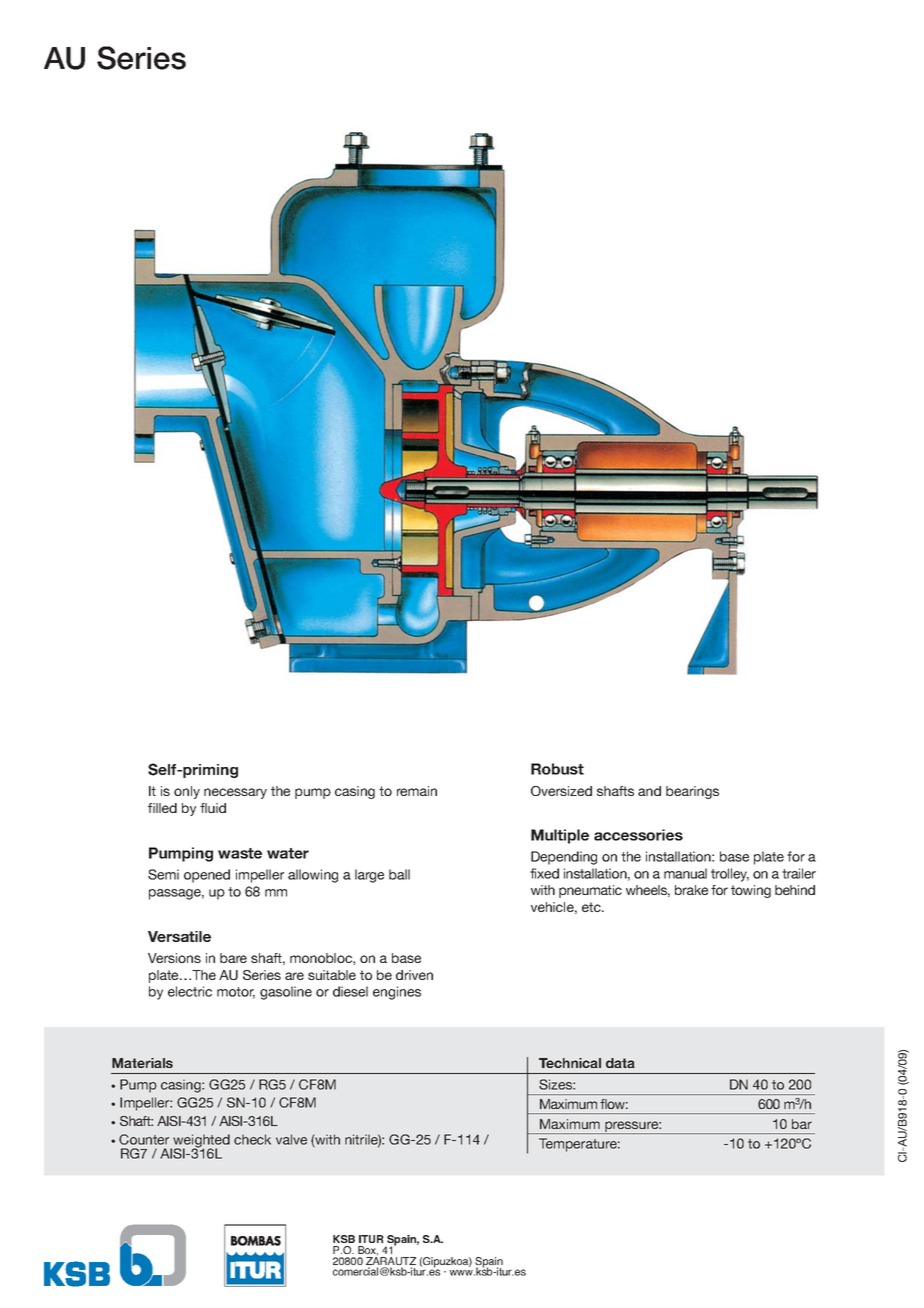 This screenshot has height=1308, width=924. Describe the element at coordinates (592, 907) in the screenshot. I see `etc` at that location.
